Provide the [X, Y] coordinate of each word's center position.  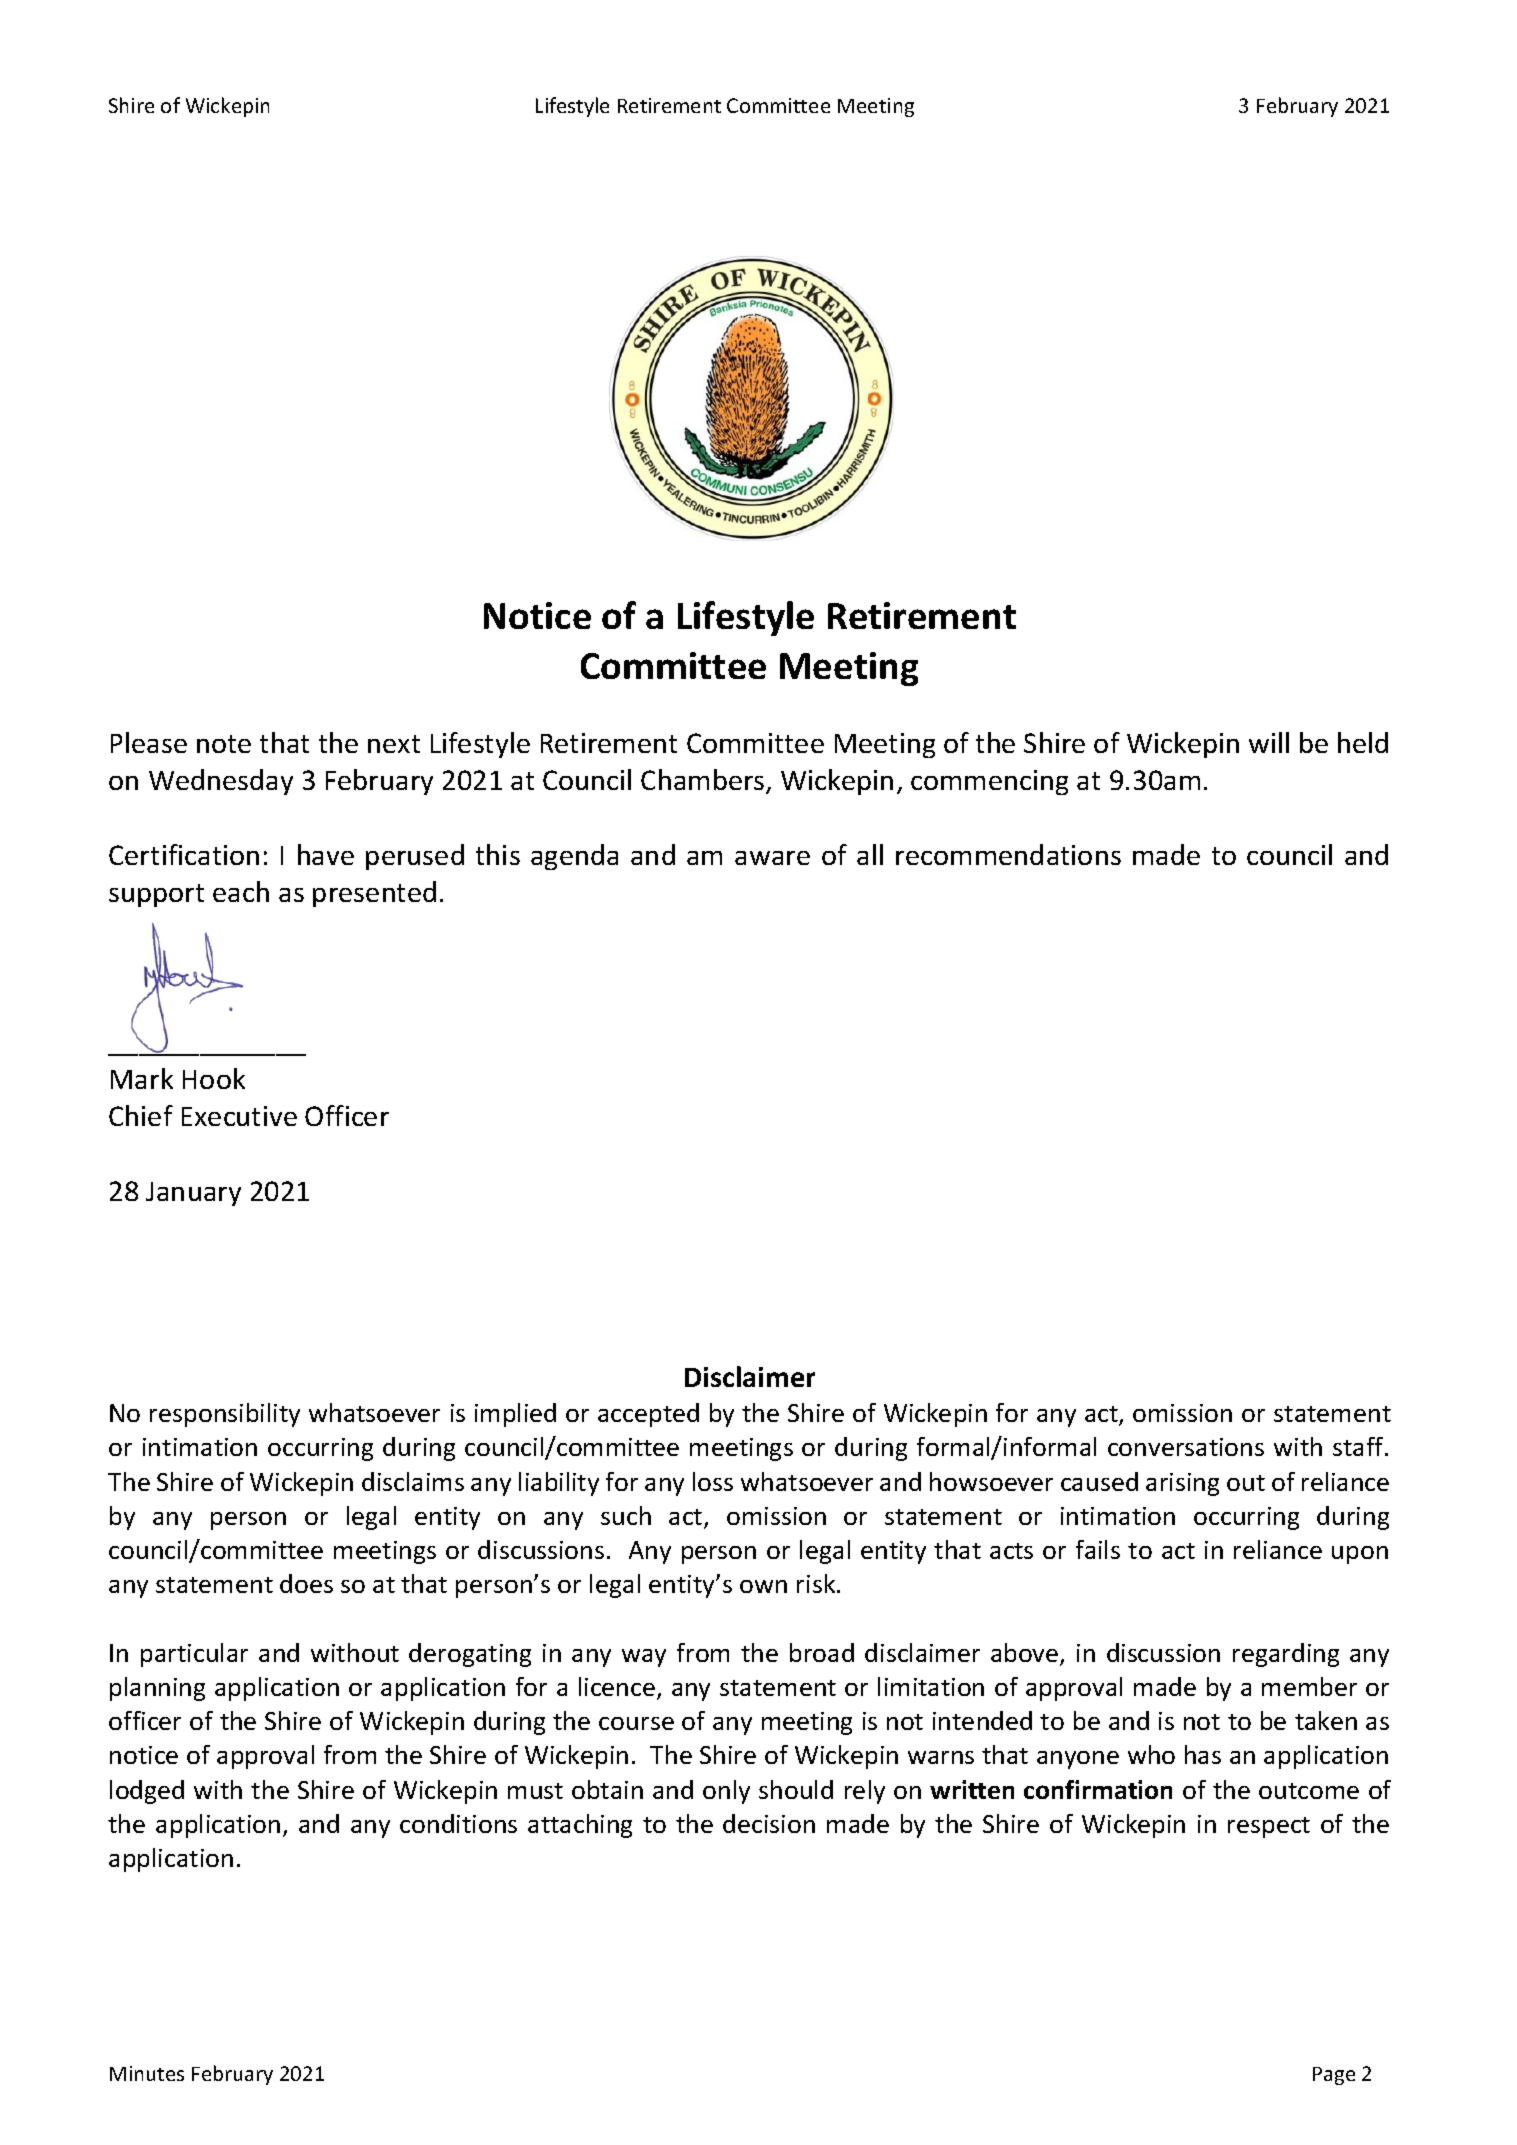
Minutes [147, 2073]
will [1269, 742]
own [763, 1586]
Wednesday [221, 782]
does [306, 1583]
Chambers [704, 781]
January [193, 1194]
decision [769, 1823]
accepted [648, 1415]
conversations [1186, 1447]
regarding [1286, 1655]
